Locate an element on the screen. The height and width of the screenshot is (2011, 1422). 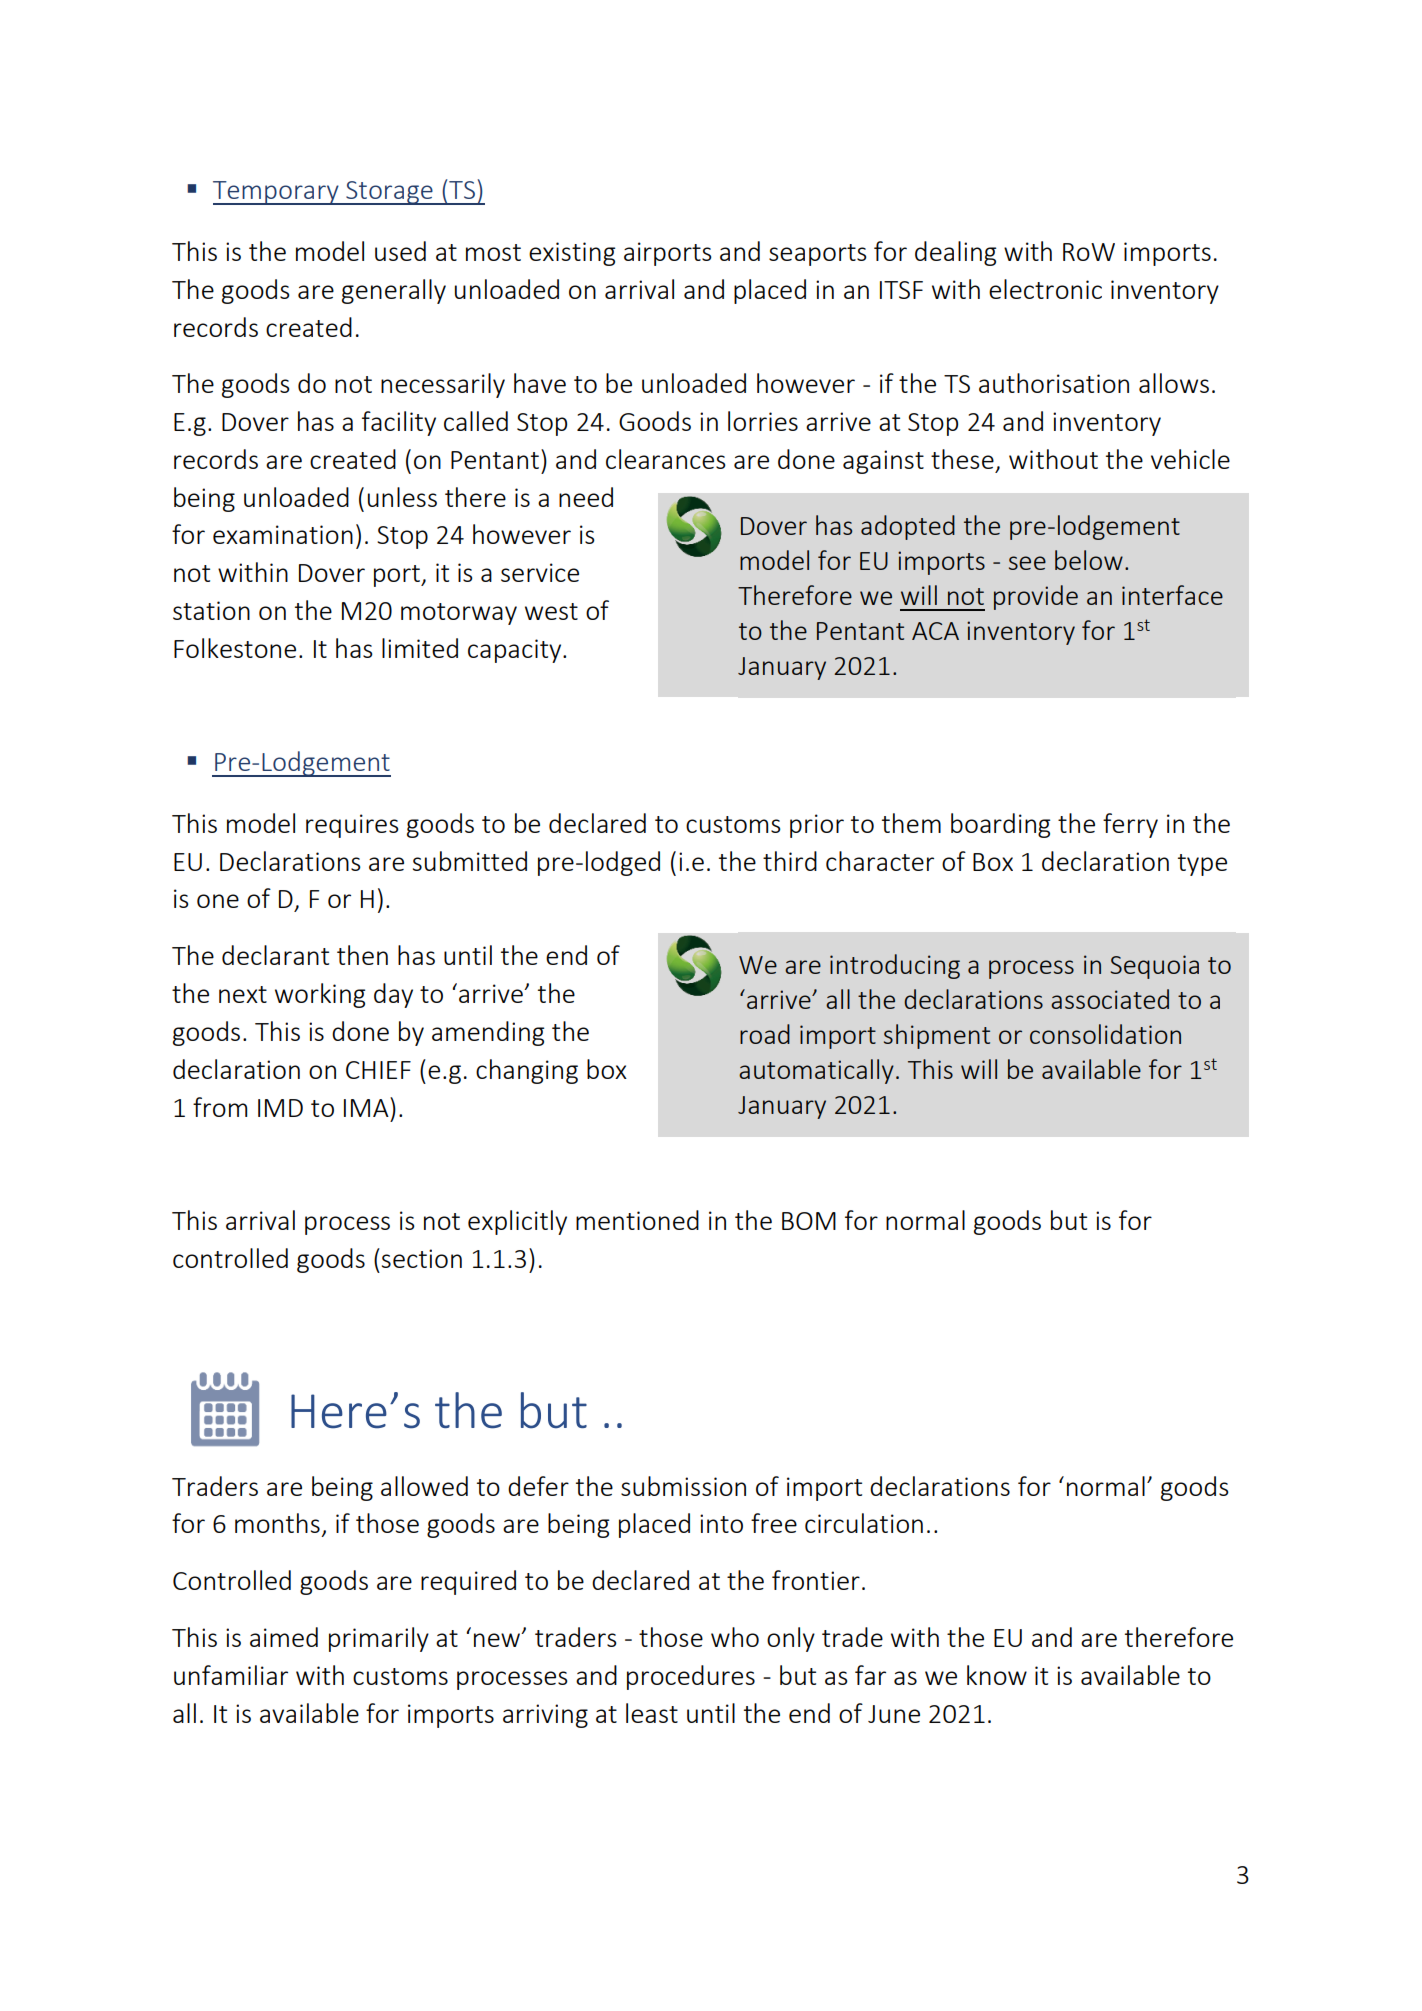
electronic is located at coordinates (1045, 289).
